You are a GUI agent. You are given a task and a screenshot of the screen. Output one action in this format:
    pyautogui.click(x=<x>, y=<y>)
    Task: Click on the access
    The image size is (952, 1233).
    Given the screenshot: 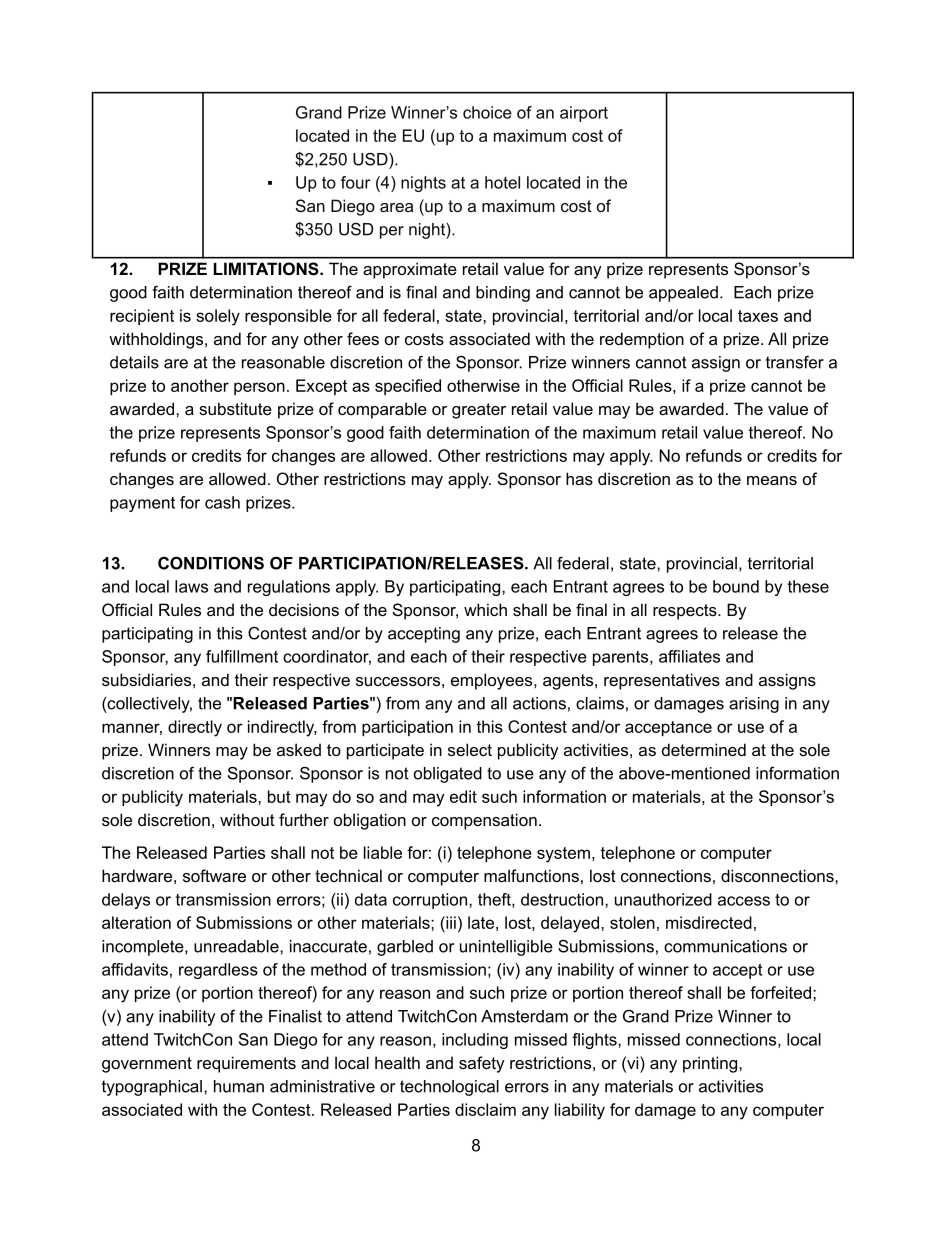 What is the action you would take?
    pyautogui.click(x=744, y=901)
